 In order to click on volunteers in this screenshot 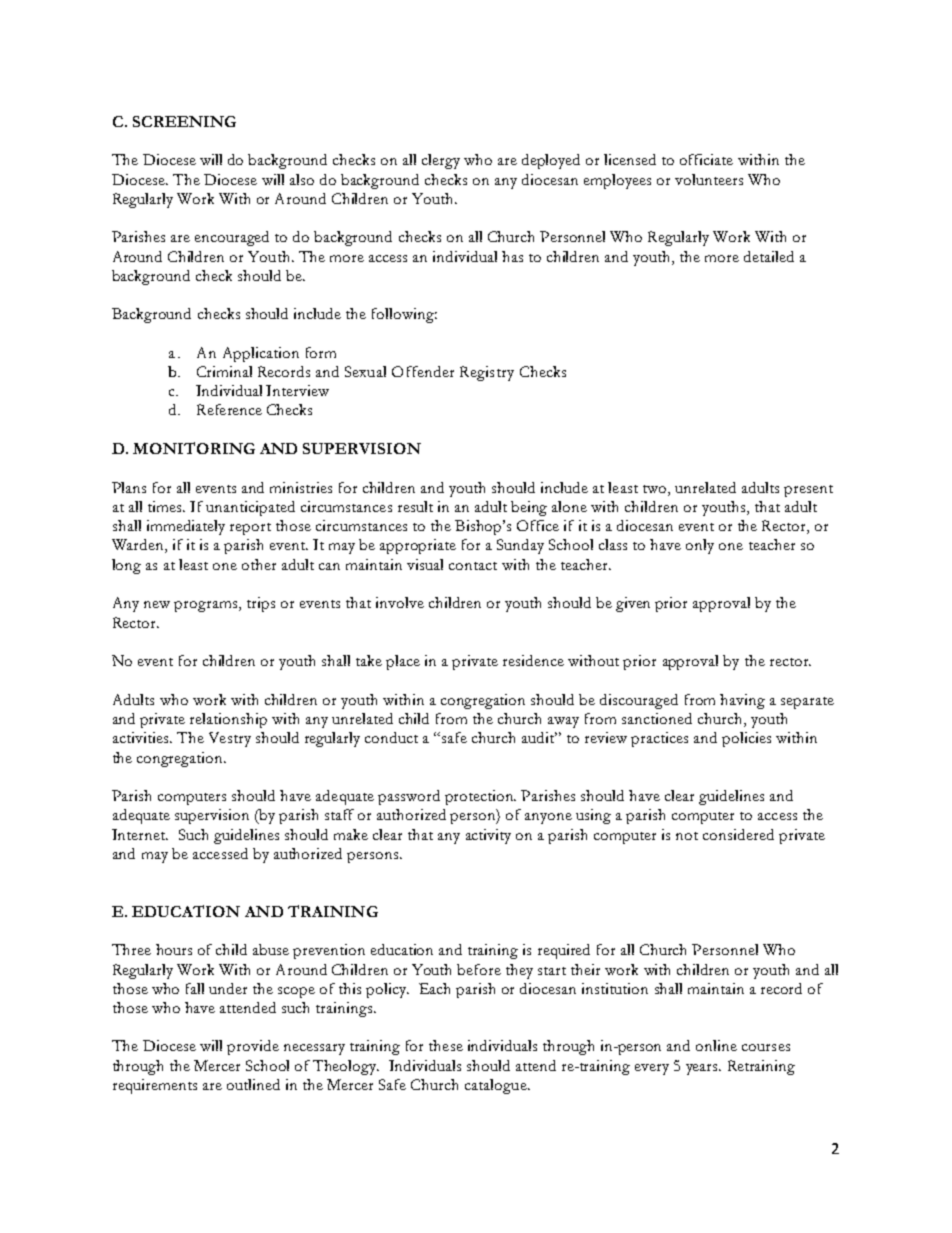, I will do `click(709, 179)`.
